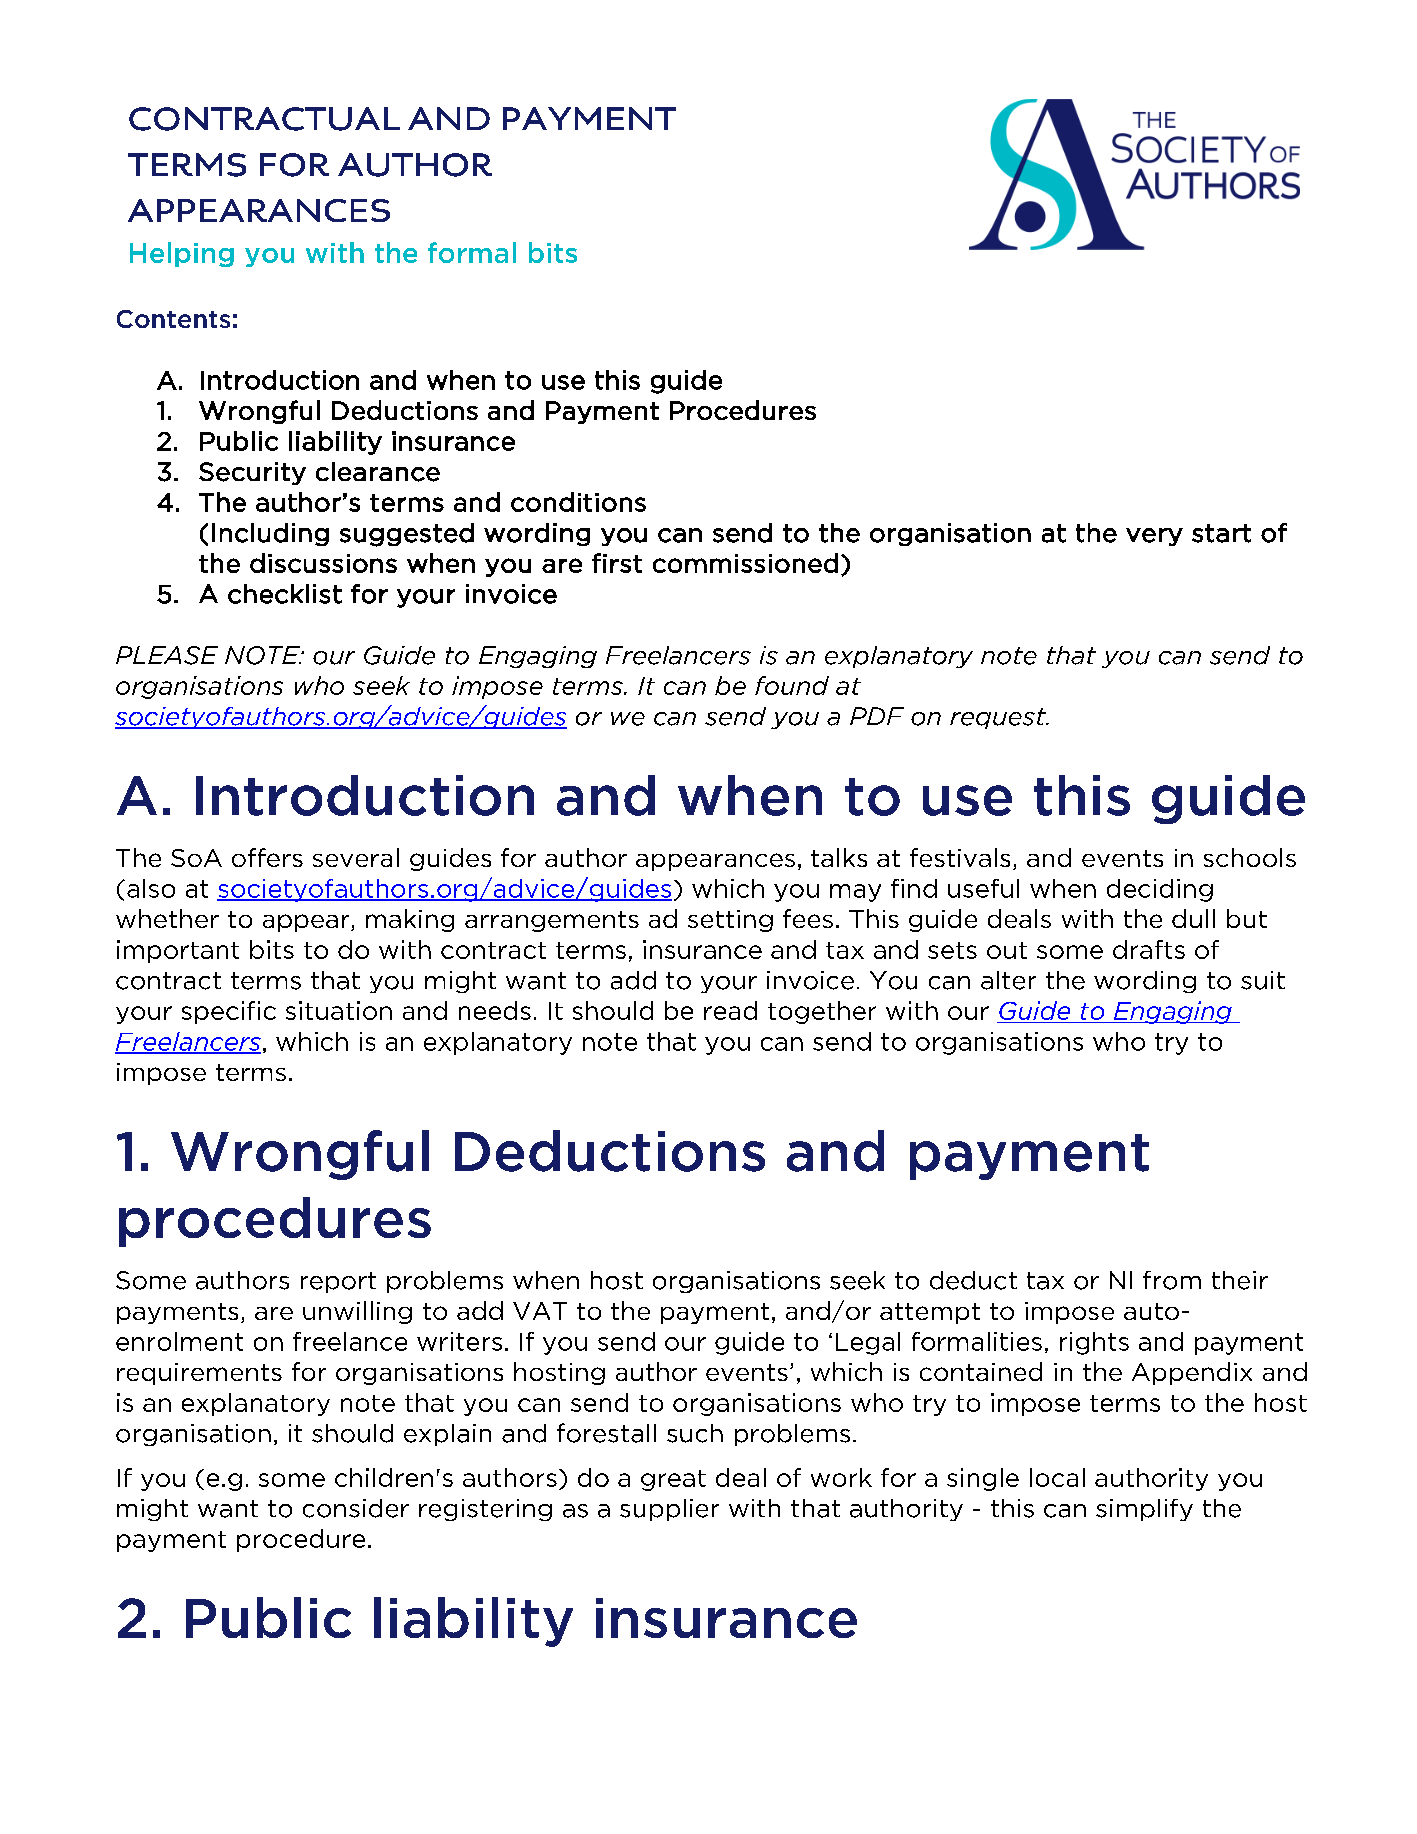 This screenshot has height=1834, width=1417. Describe the element at coordinates (285, 594) in the screenshot. I see `checklist` at that location.
